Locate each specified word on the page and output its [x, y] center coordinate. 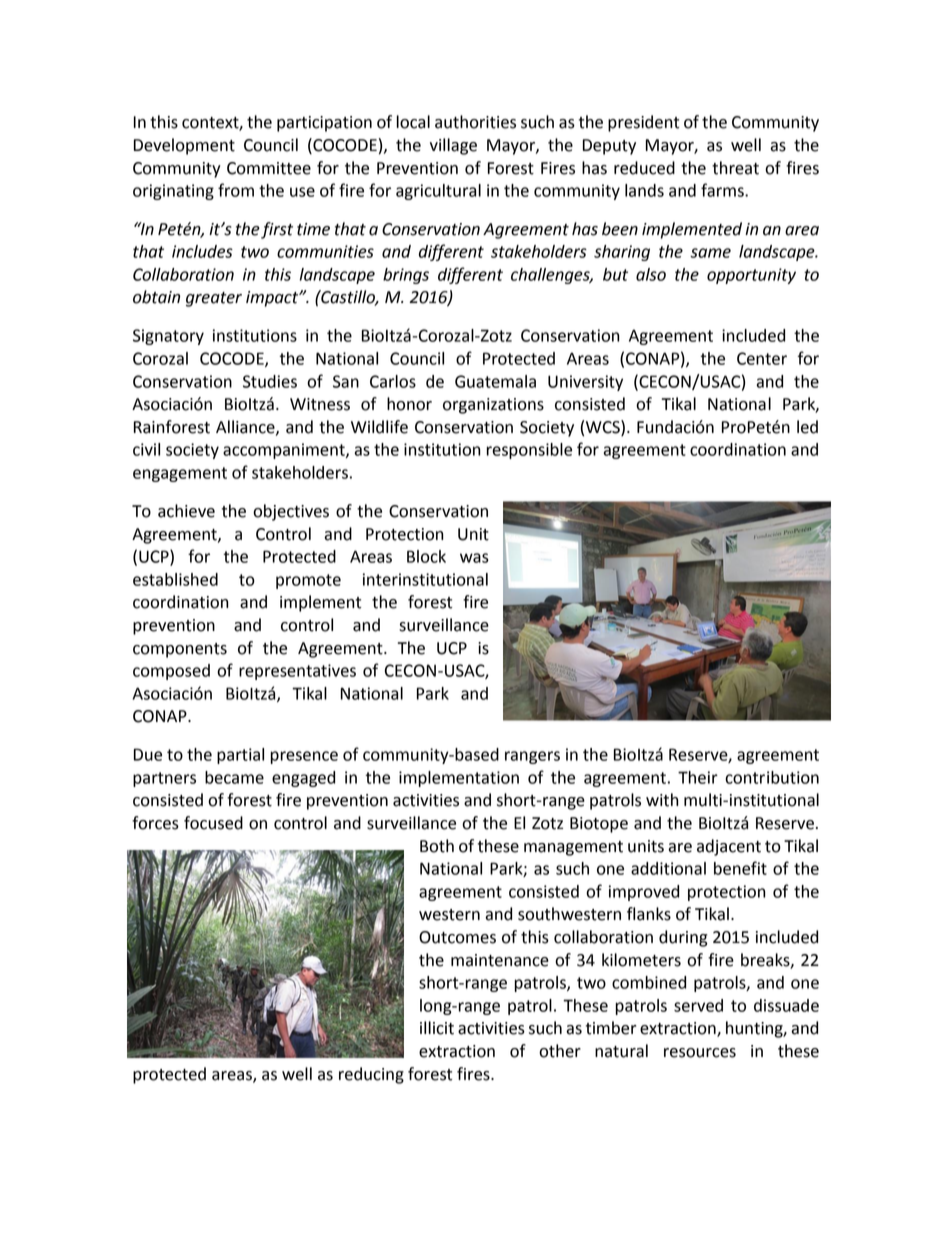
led [807, 427]
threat [735, 168]
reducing [371, 1075]
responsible [529, 451]
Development [184, 146]
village [453, 146]
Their [698, 777]
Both [437, 846]
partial [240, 756]
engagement [180, 474]
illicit [437, 1028]
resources [700, 1053]
